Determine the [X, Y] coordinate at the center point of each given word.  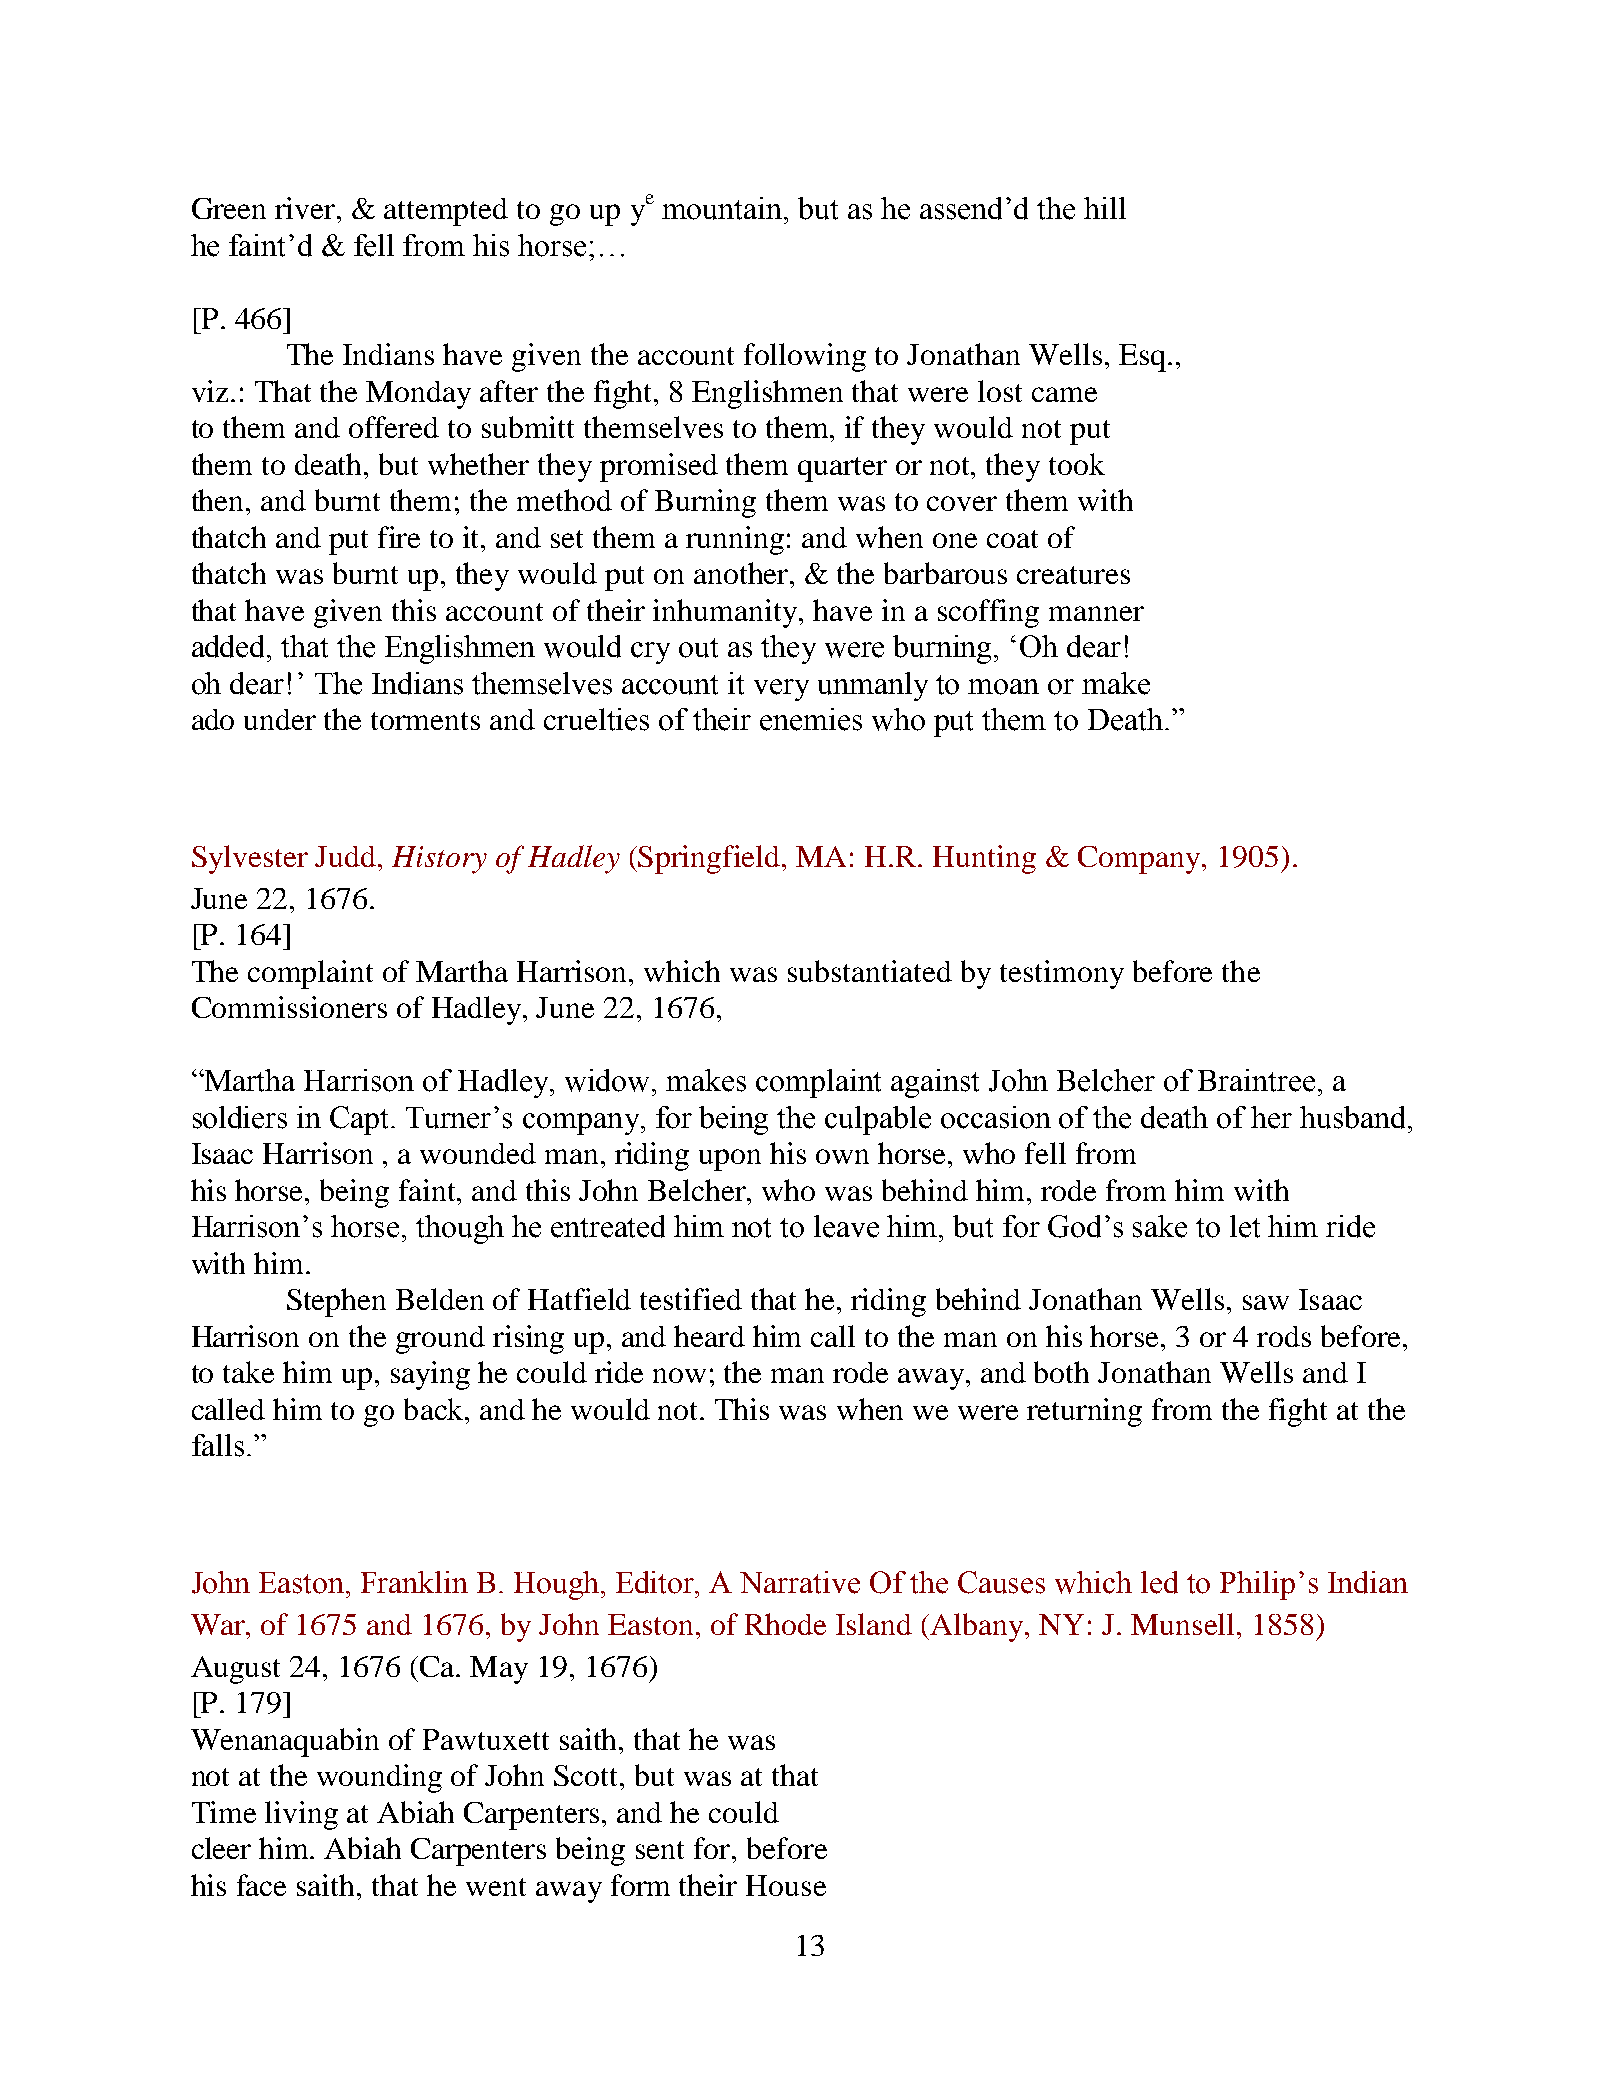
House [786, 1885]
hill [1105, 208]
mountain [723, 208]
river [306, 208]
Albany [978, 1627]
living [301, 1815]
